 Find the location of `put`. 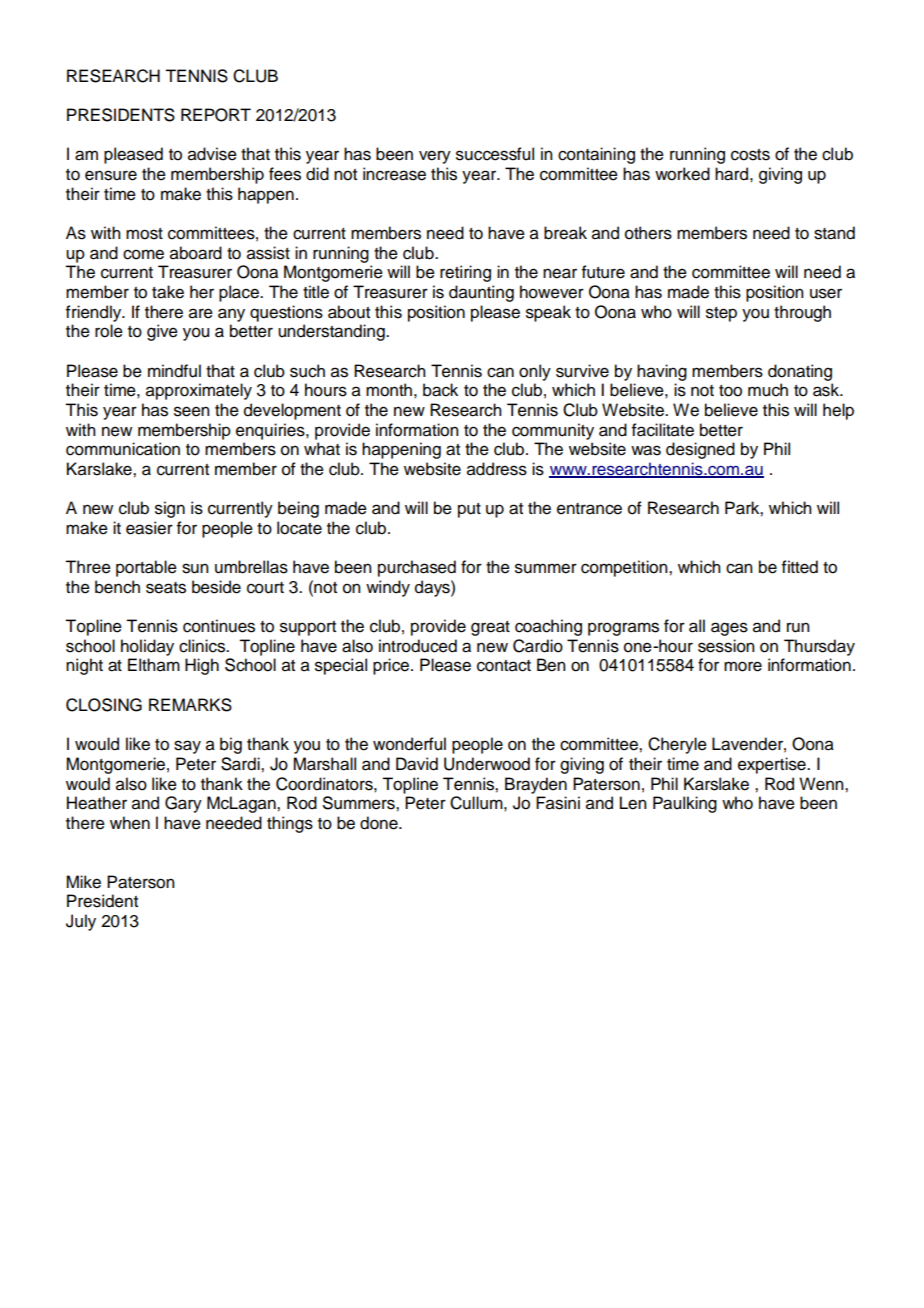

put is located at coordinates (469, 510).
